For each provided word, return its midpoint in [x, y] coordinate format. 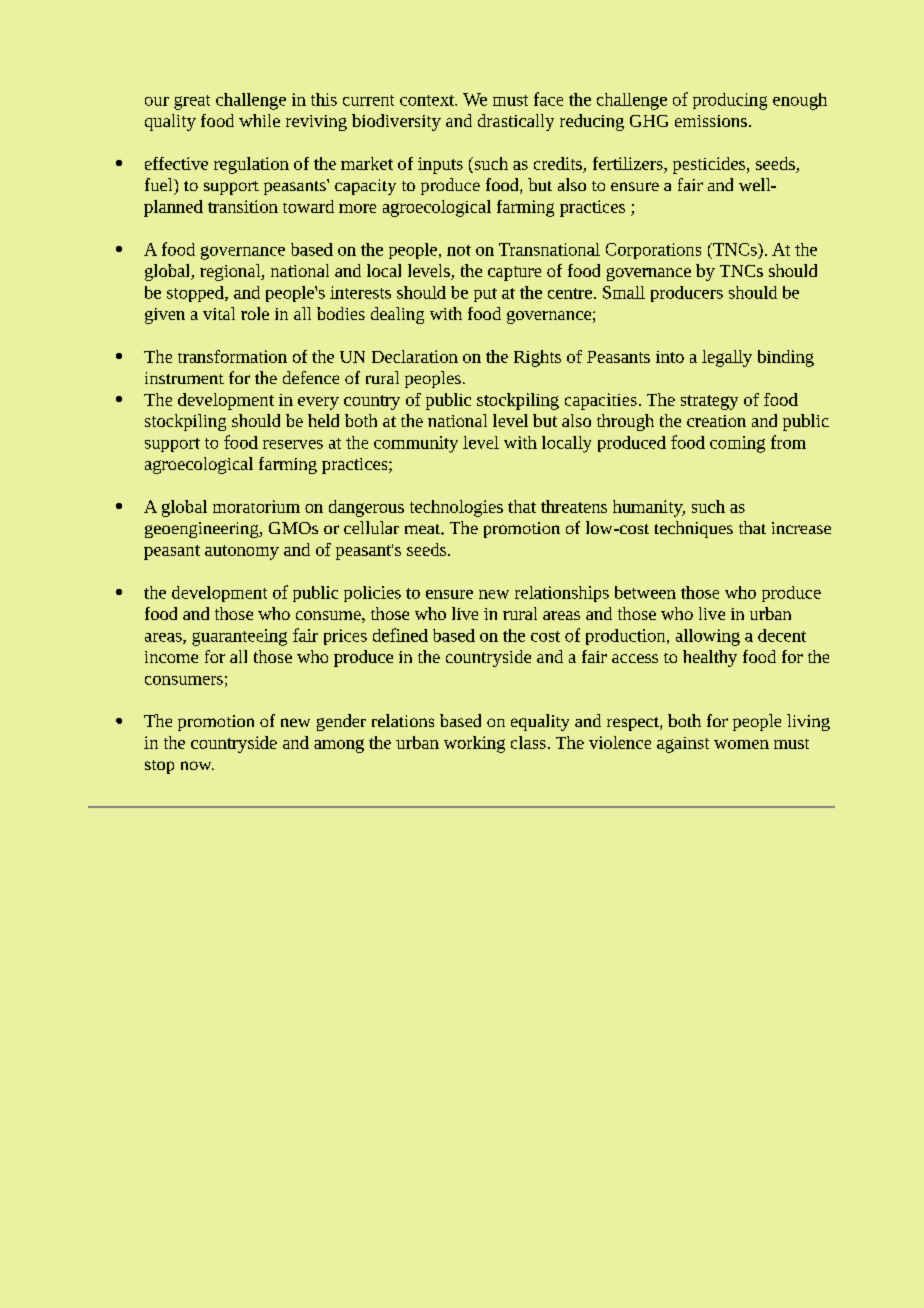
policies [372, 594]
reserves [293, 444]
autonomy [242, 552]
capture [514, 273]
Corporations [653, 251]
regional [231, 272]
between [645, 592]
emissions [711, 121]
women [741, 744]
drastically [516, 122]
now [197, 765]
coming [737, 444]
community [416, 444]
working [474, 744]
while [259, 120]
